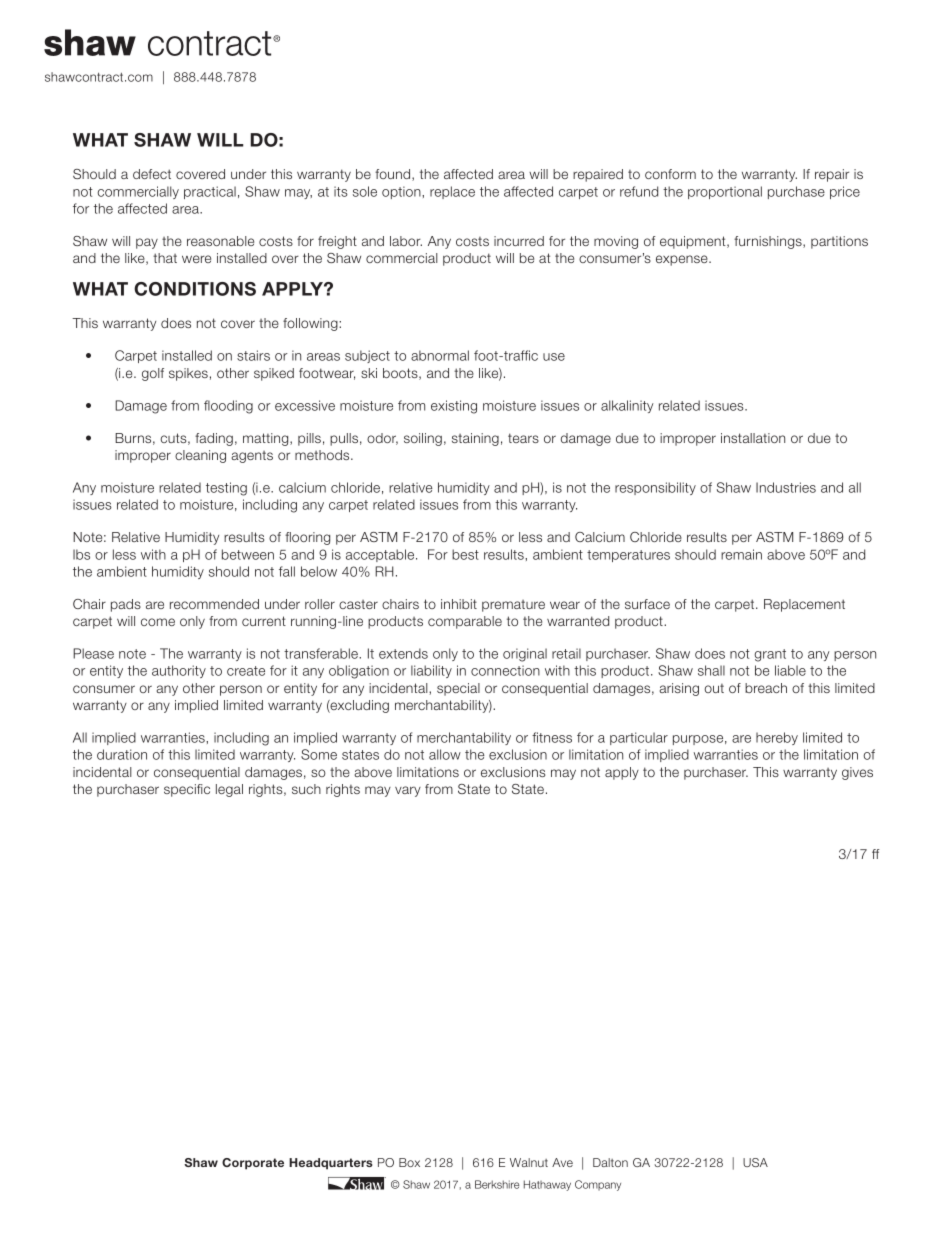 Image resolution: width=952 pixels, height=1233 pixels. Describe the element at coordinates (497, 1184) in the screenshot. I see `Berkshire` at that location.
